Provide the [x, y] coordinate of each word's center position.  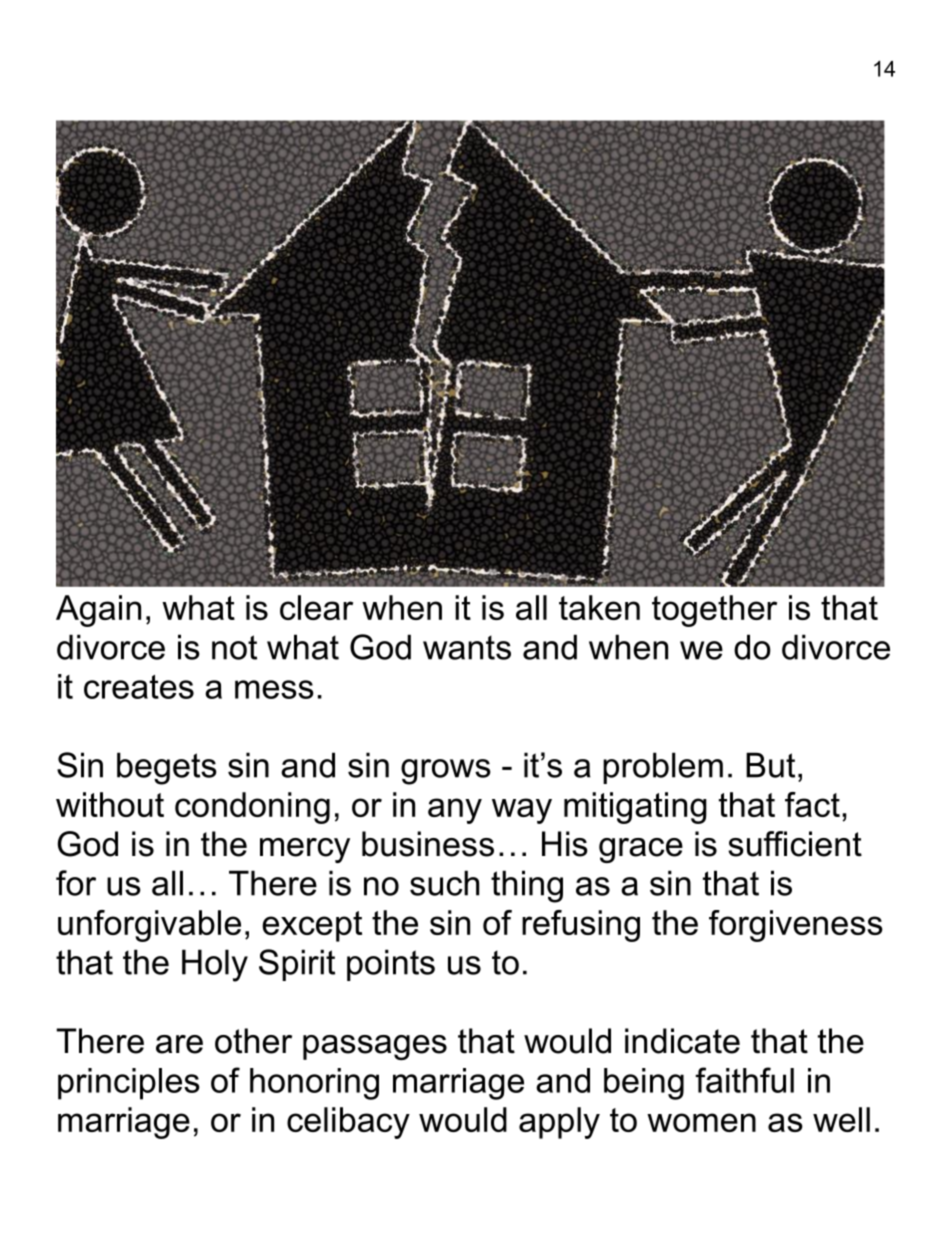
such [444, 883]
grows [446, 772]
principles [129, 1084]
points [391, 965]
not [234, 647]
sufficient [795, 844]
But [770, 765]
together [714, 611]
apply [559, 1123]
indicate [682, 1041]
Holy [215, 965]
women [701, 1122]
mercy [305, 850]
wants [467, 647]
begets [167, 768]
